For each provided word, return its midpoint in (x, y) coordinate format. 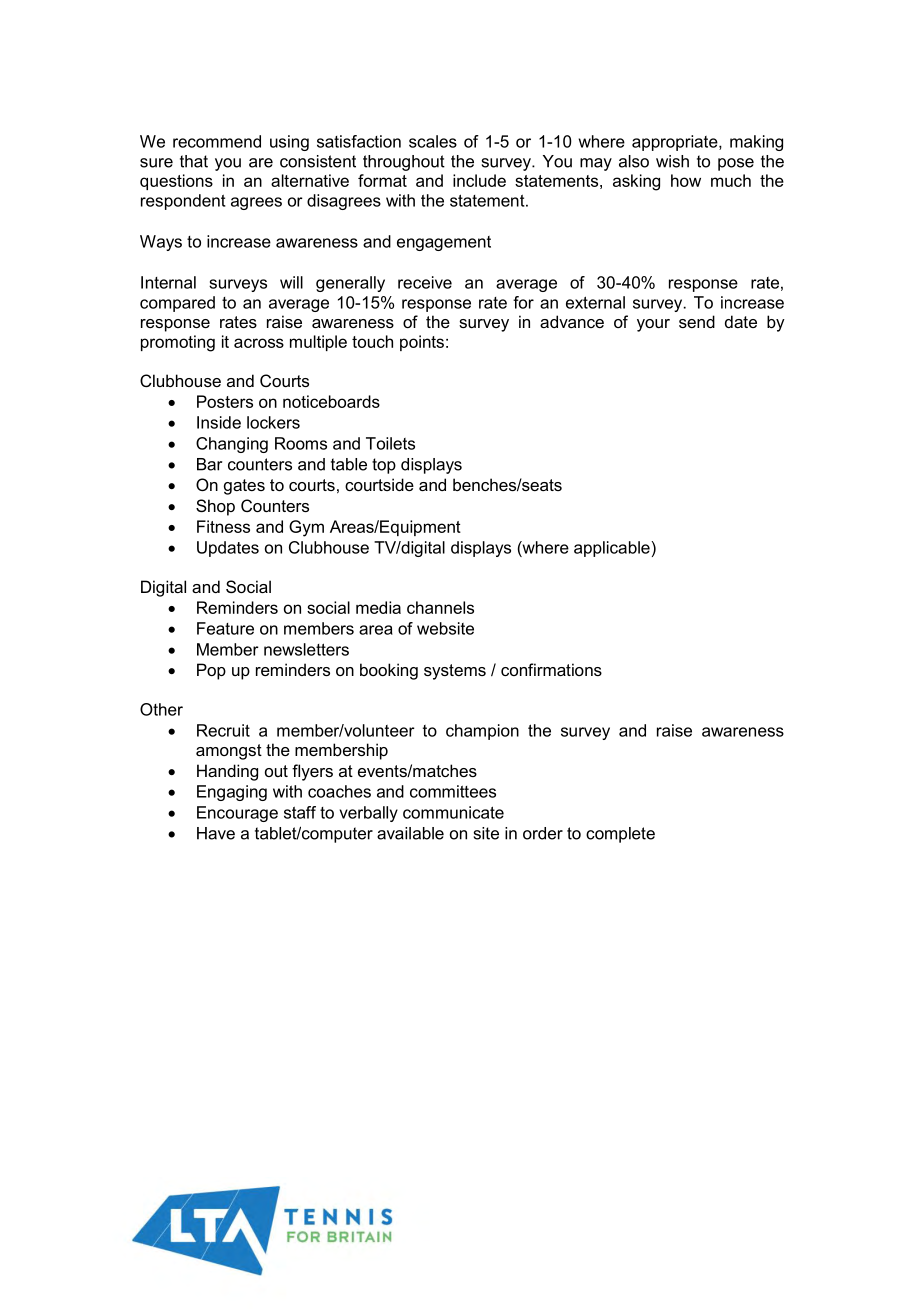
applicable (613, 549)
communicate (453, 812)
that (194, 161)
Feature (225, 628)
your (653, 325)
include (479, 180)
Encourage (237, 814)
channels (440, 607)
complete (620, 835)
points (422, 343)
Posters (225, 401)
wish (672, 161)
